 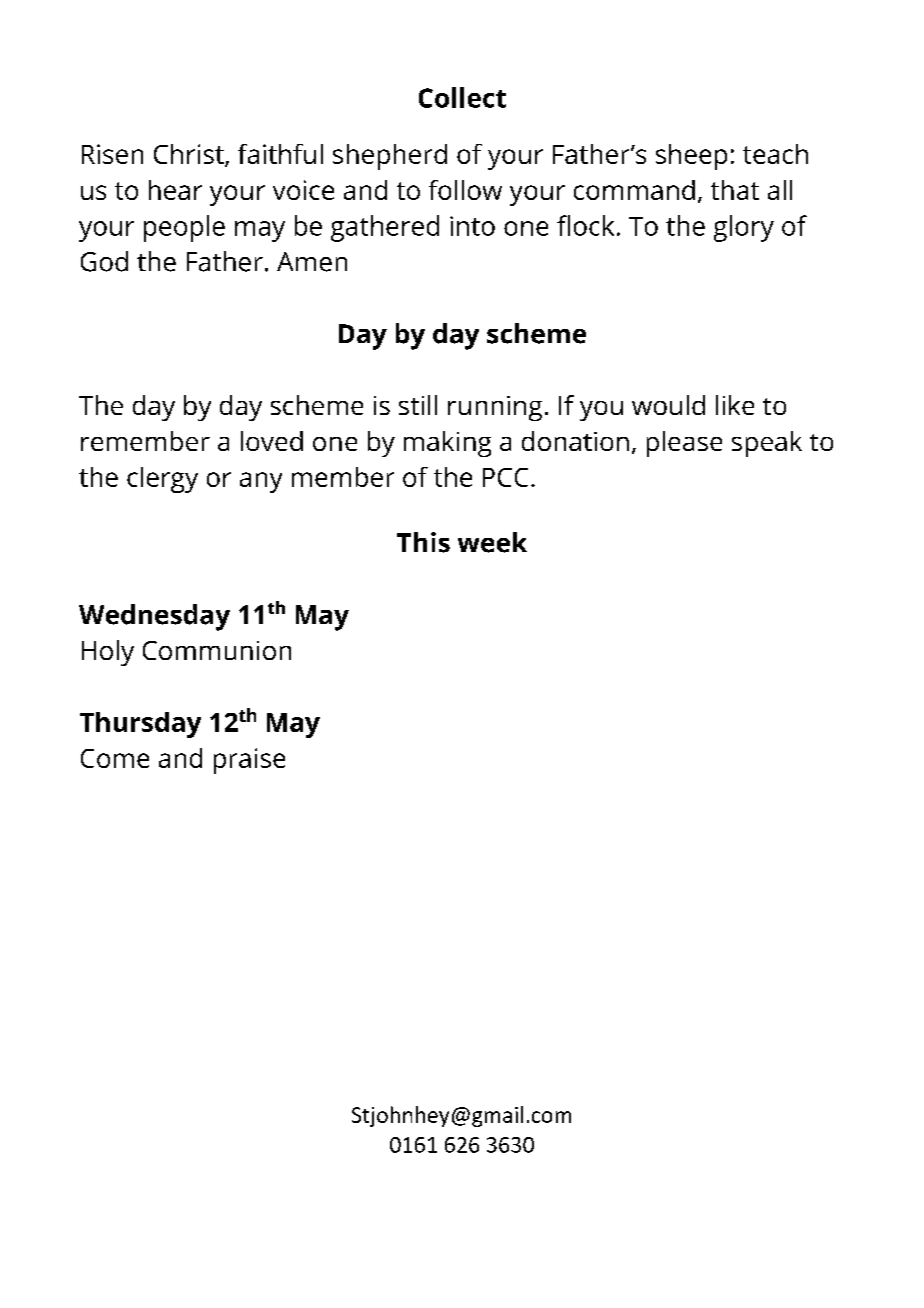 I want to click on please, so click(x=684, y=444).
